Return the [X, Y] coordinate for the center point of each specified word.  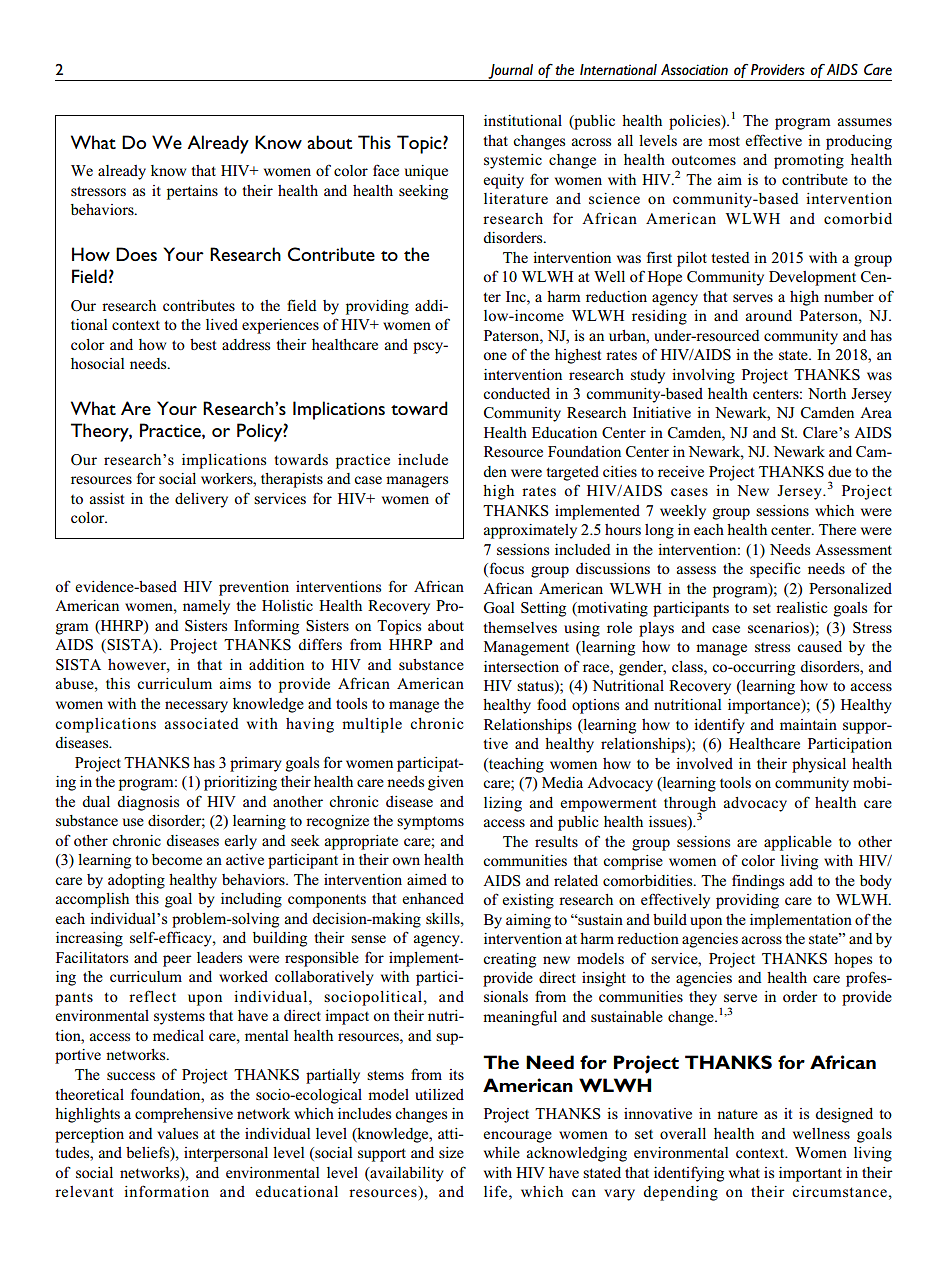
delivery [201, 500]
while [502, 1152]
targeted [572, 473]
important [810, 1174]
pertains [192, 192]
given [446, 783]
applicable [798, 843]
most [724, 141]
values [177, 1133]
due [839, 471]
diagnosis [148, 803]
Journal [510, 72]
